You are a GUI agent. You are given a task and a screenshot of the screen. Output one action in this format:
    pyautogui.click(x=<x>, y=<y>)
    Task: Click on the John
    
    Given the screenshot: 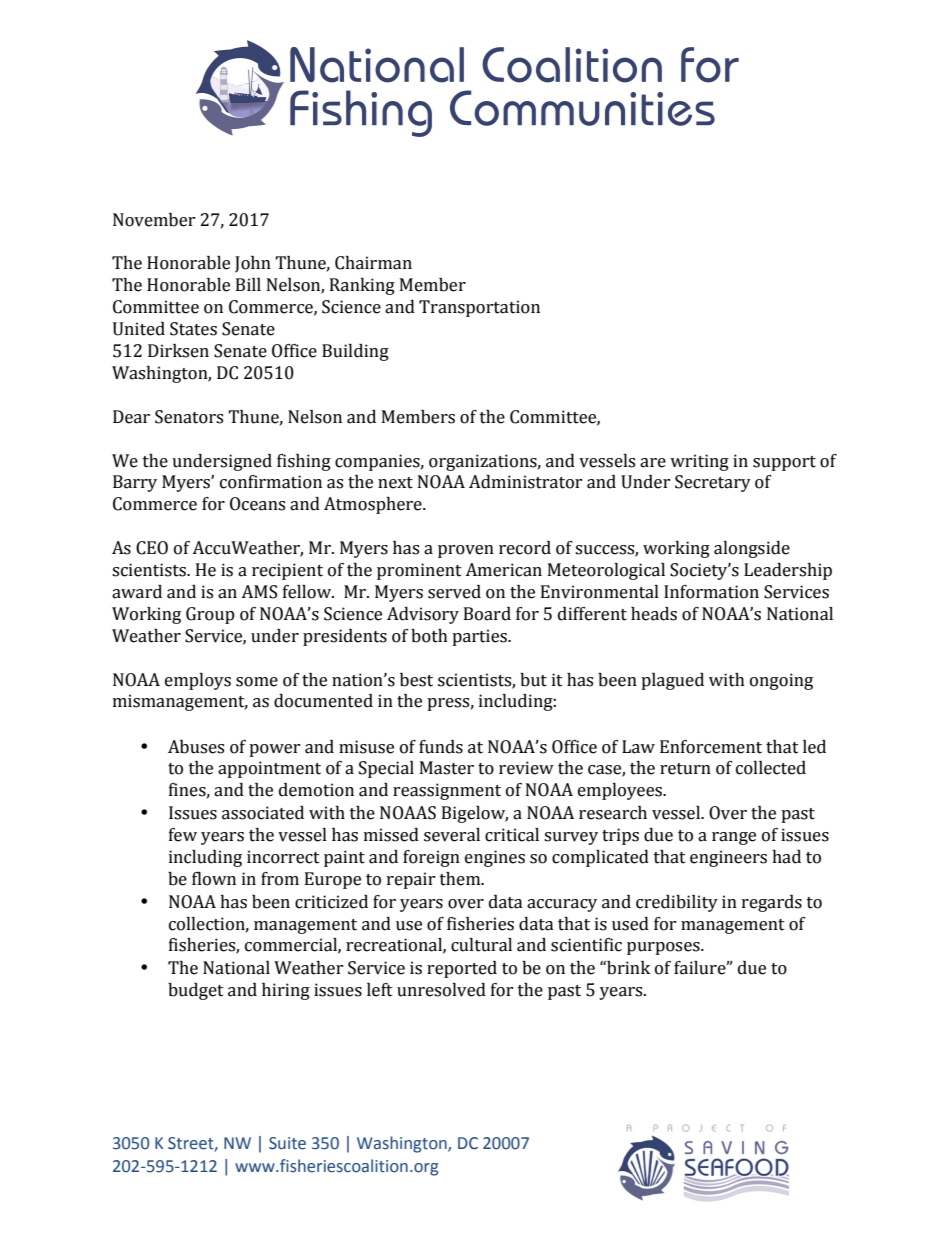 What is the action you would take?
    pyautogui.click(x=253, y=264)
